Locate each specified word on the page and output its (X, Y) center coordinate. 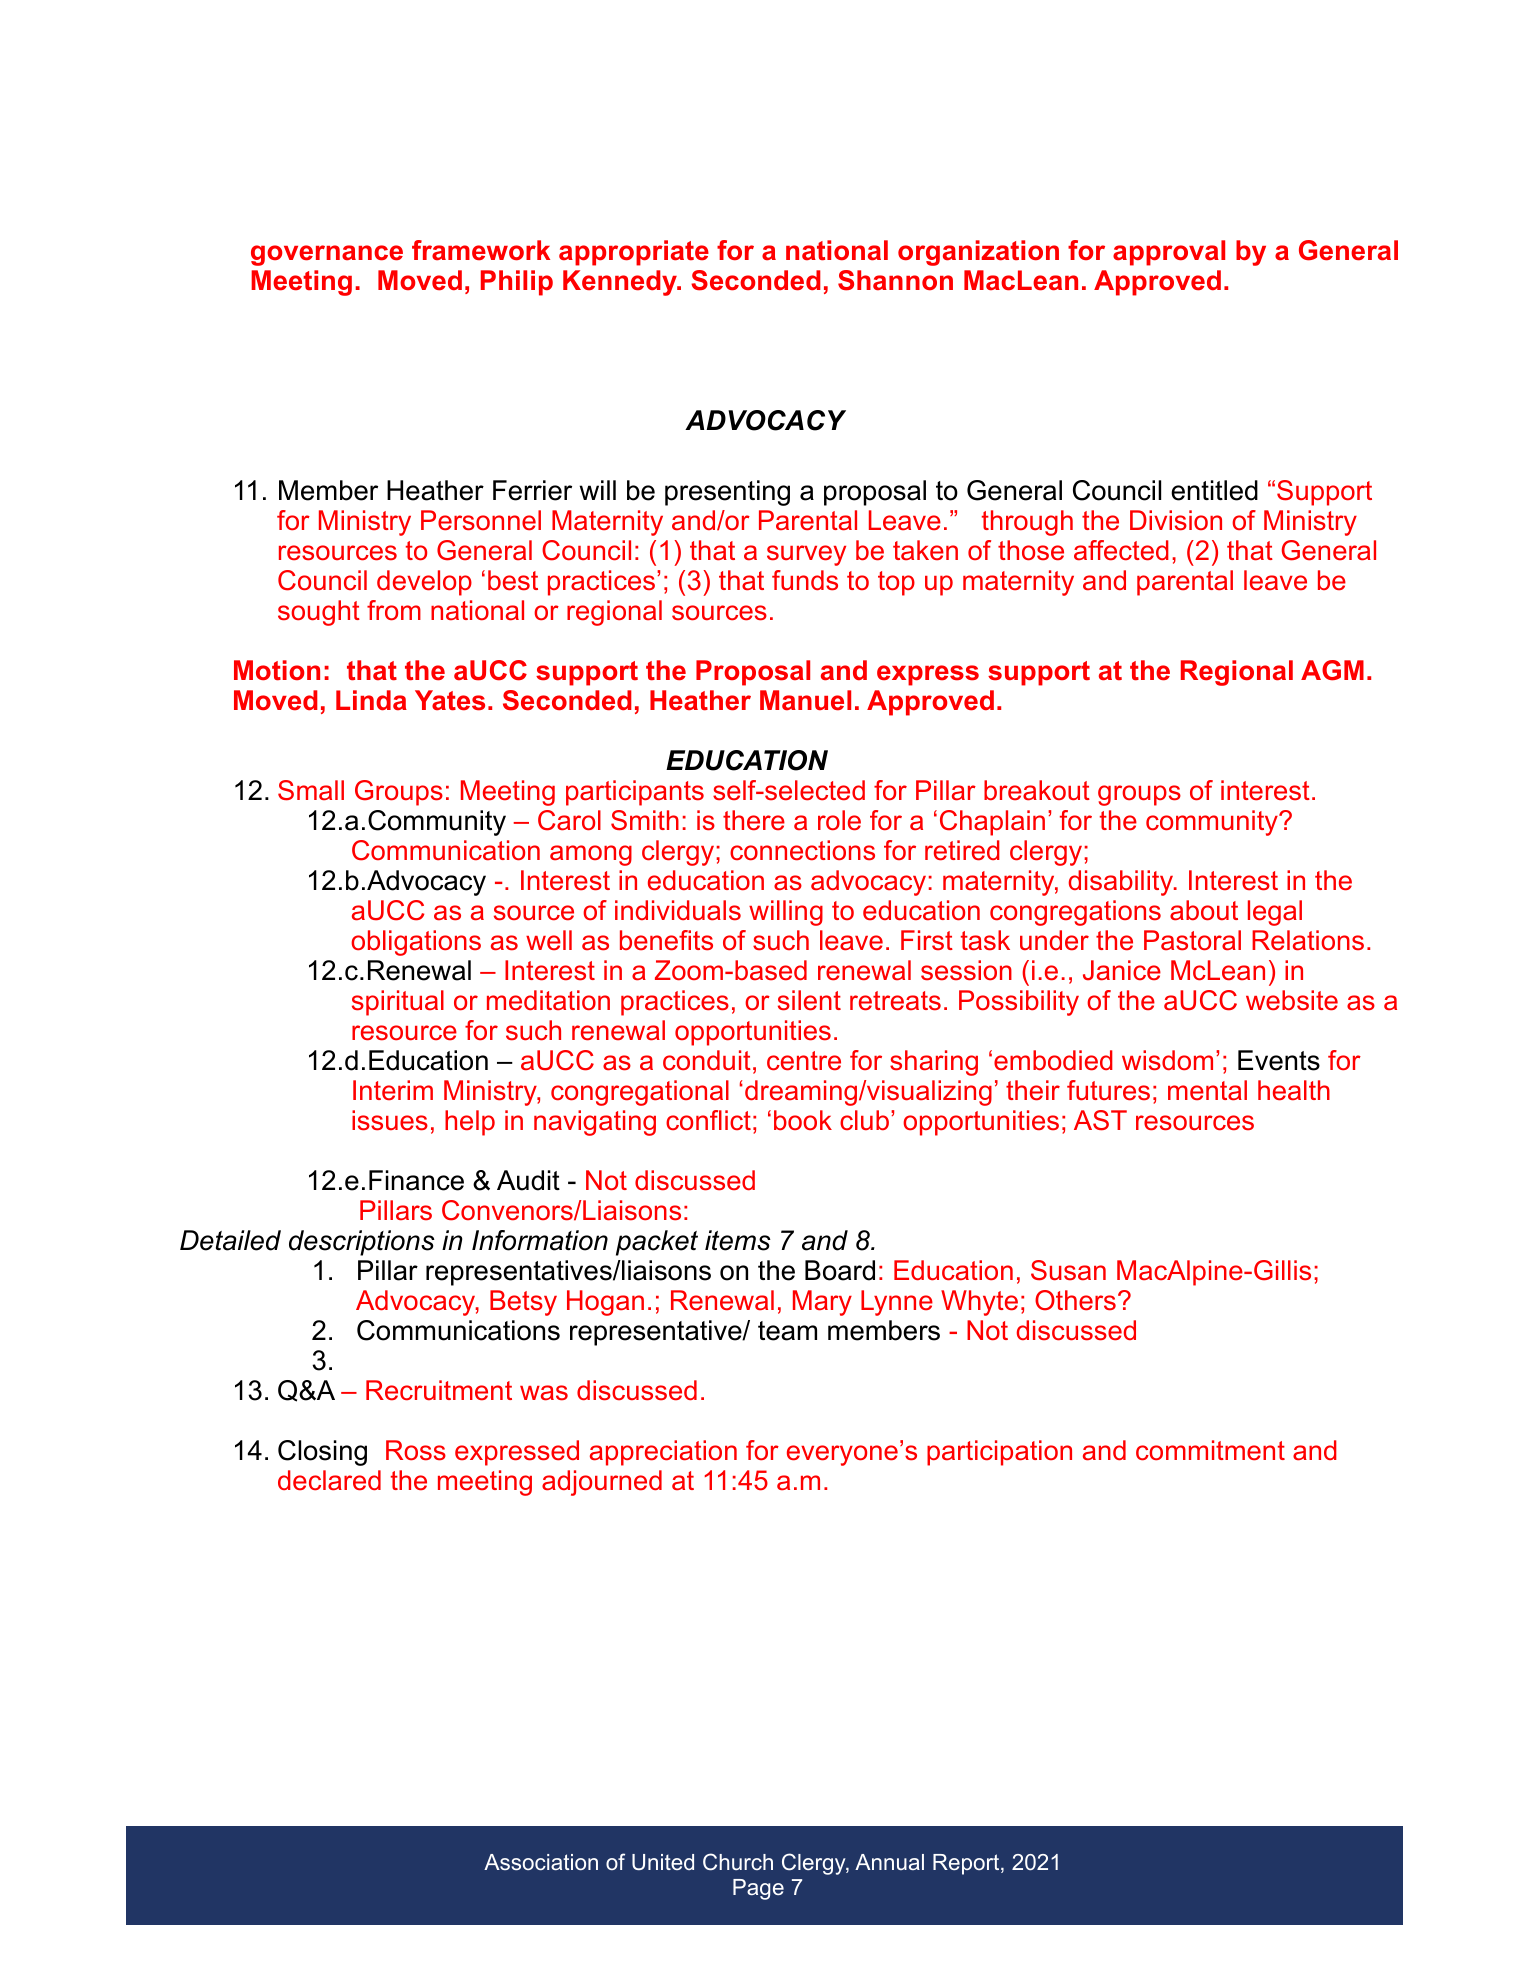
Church (738, 1861)
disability (1122, 883)
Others (1075, 1300)
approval (1169, 253)
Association (541, 1862)
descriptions (362, 1243)
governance (327, 255)
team (787, 1331)
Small (311, 790)
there (754, 820)
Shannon (895, 280)
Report (967, 1864)
